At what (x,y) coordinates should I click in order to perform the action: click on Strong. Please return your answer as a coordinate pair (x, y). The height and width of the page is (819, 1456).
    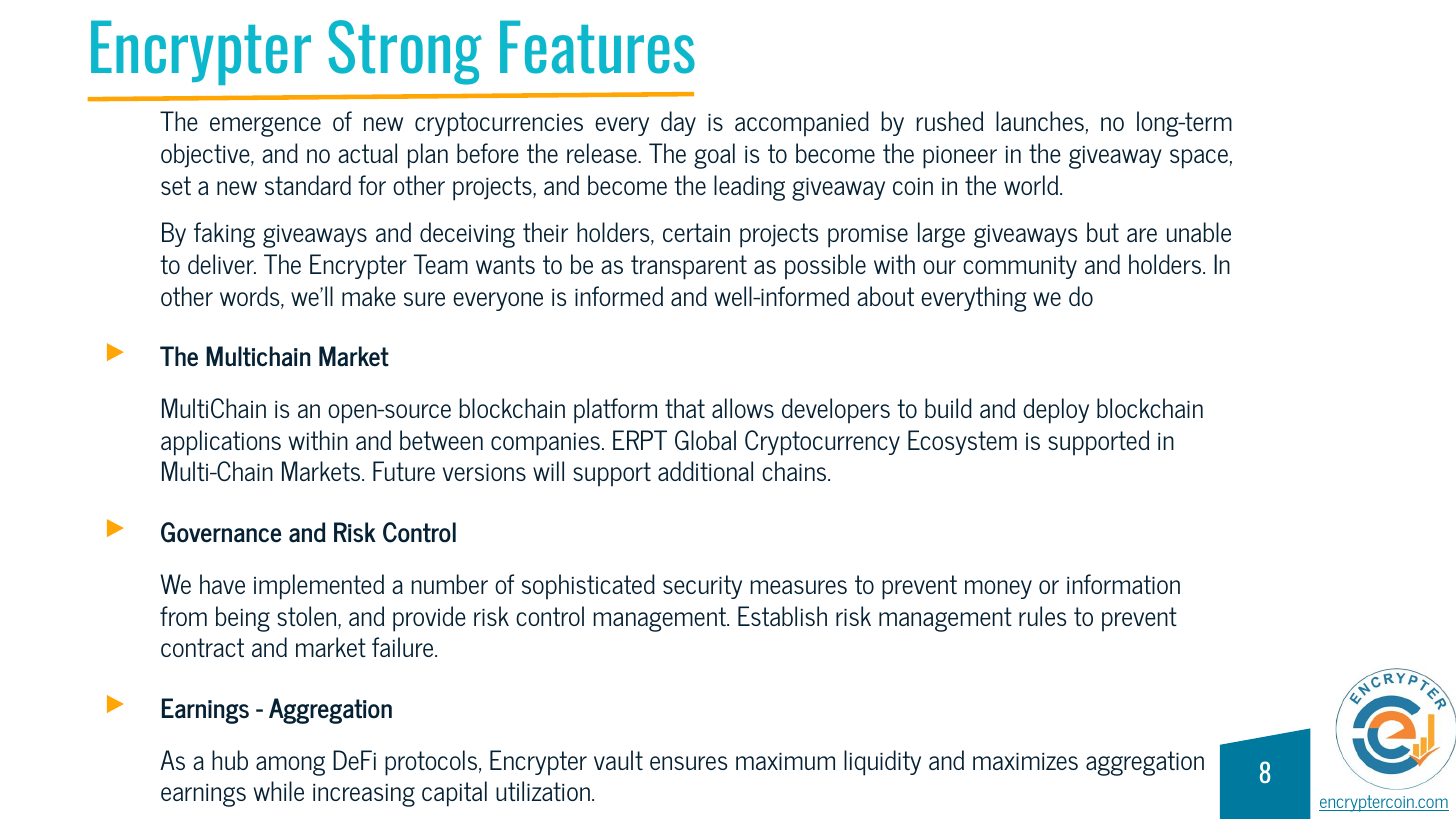
    Looking at the image, I should click on (405, 52).
